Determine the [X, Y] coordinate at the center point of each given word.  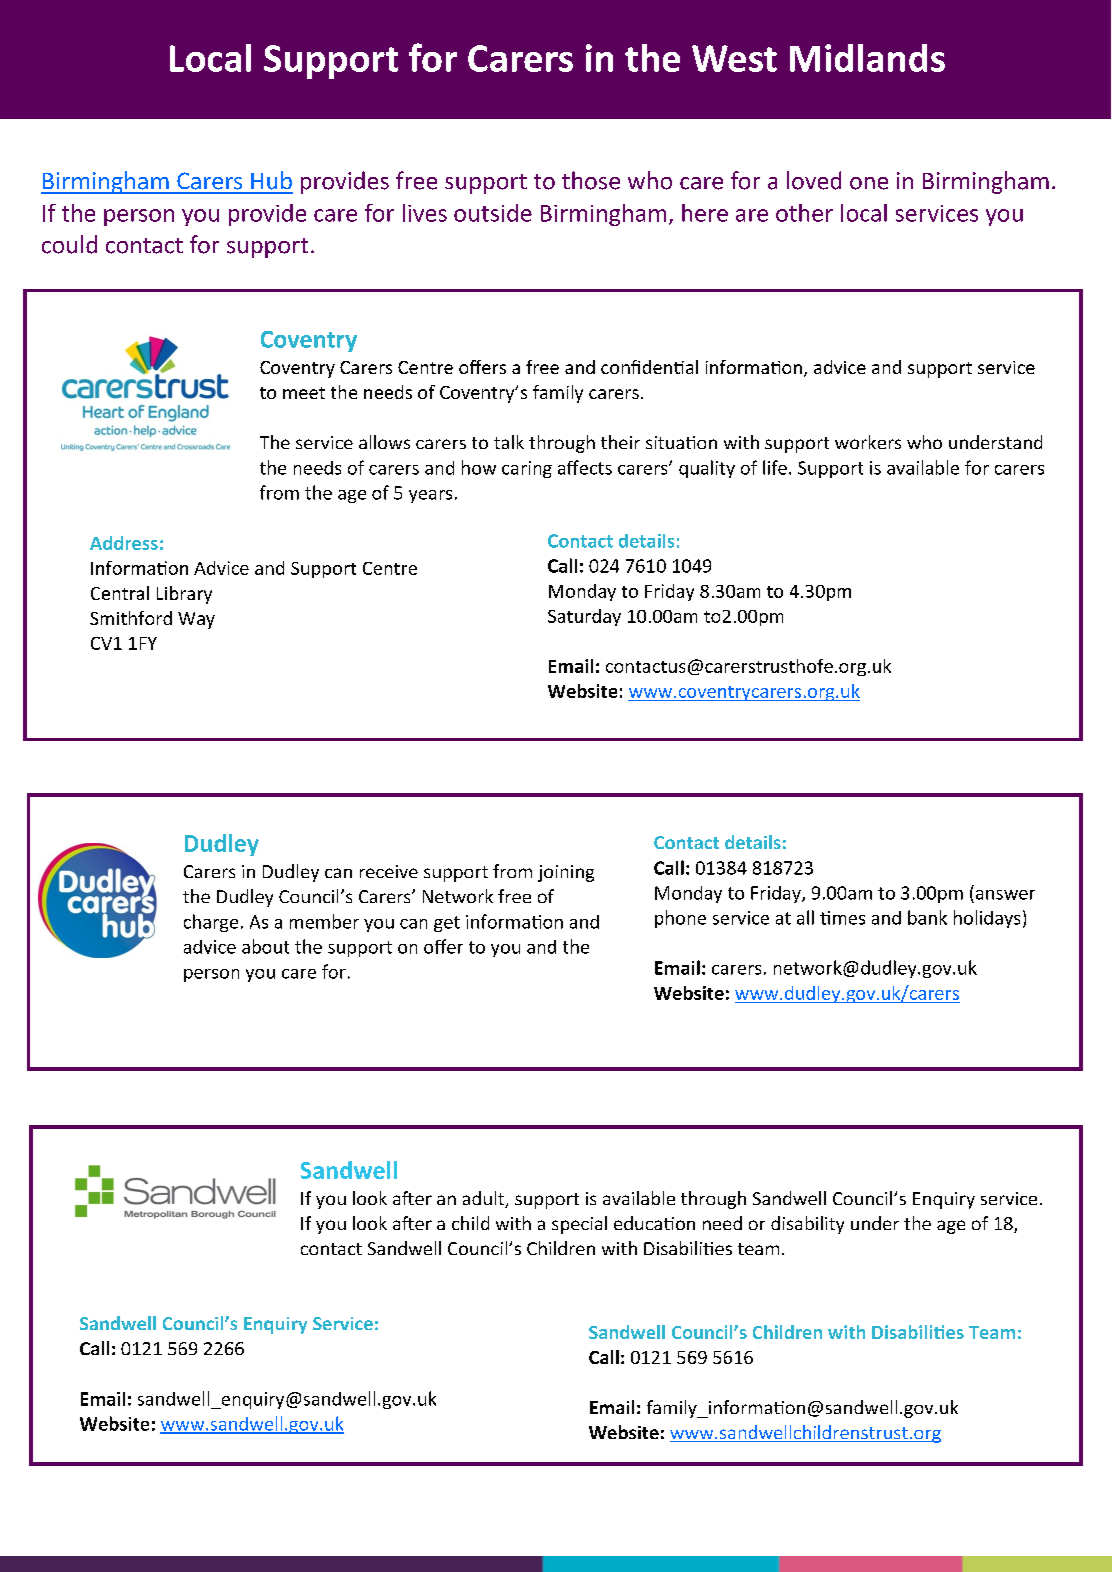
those [591, 180]
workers [868, 442]
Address [124, 543]
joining [566, 873]
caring [527, 469]
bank [927, 917]
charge [211, 923]
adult [485, 1199]
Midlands [867, 58]
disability [807, 1225]
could [69, 244]
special [579, 1225]
